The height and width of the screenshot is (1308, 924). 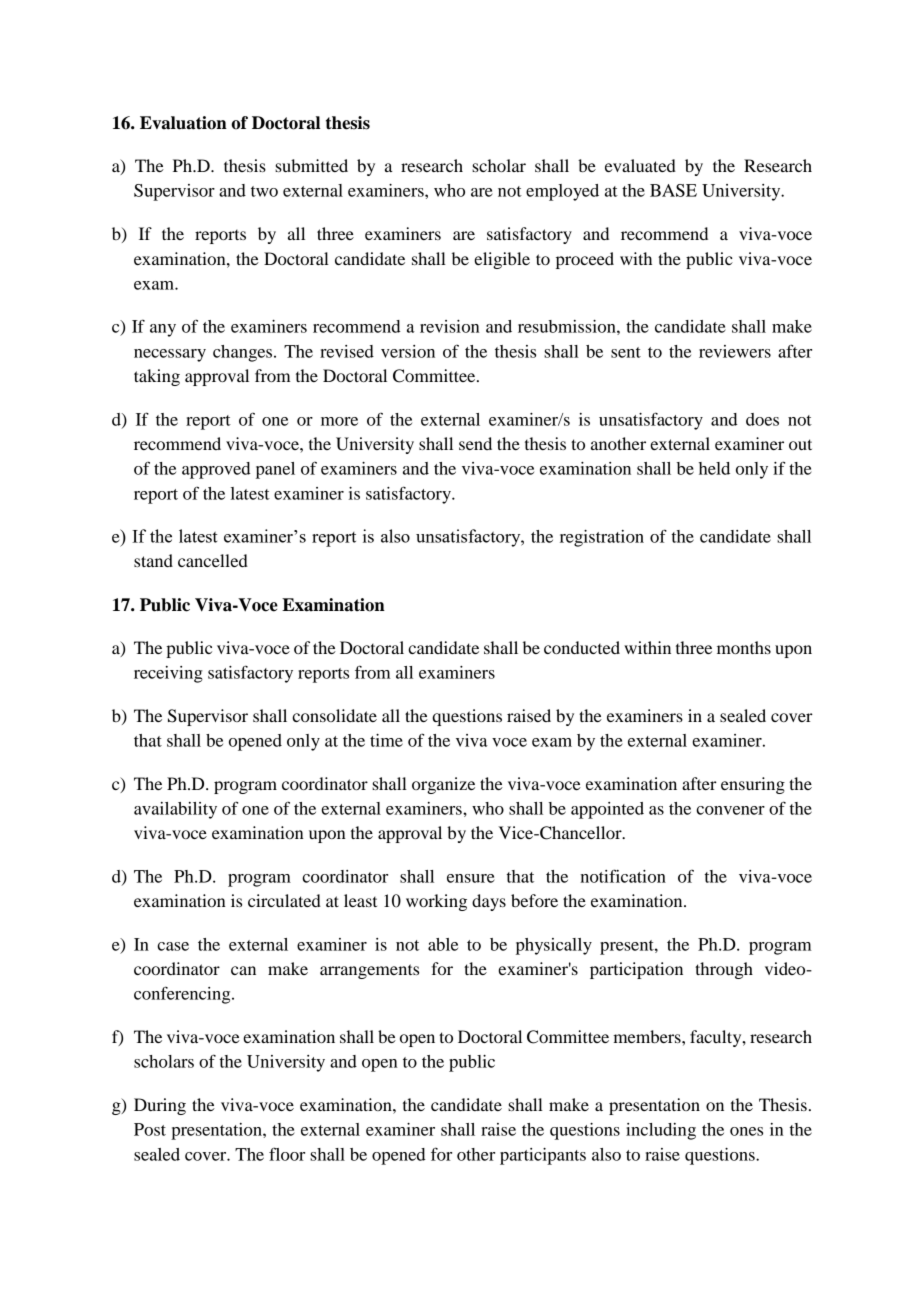 I want to click on approved, so click(x=216, y=470).
